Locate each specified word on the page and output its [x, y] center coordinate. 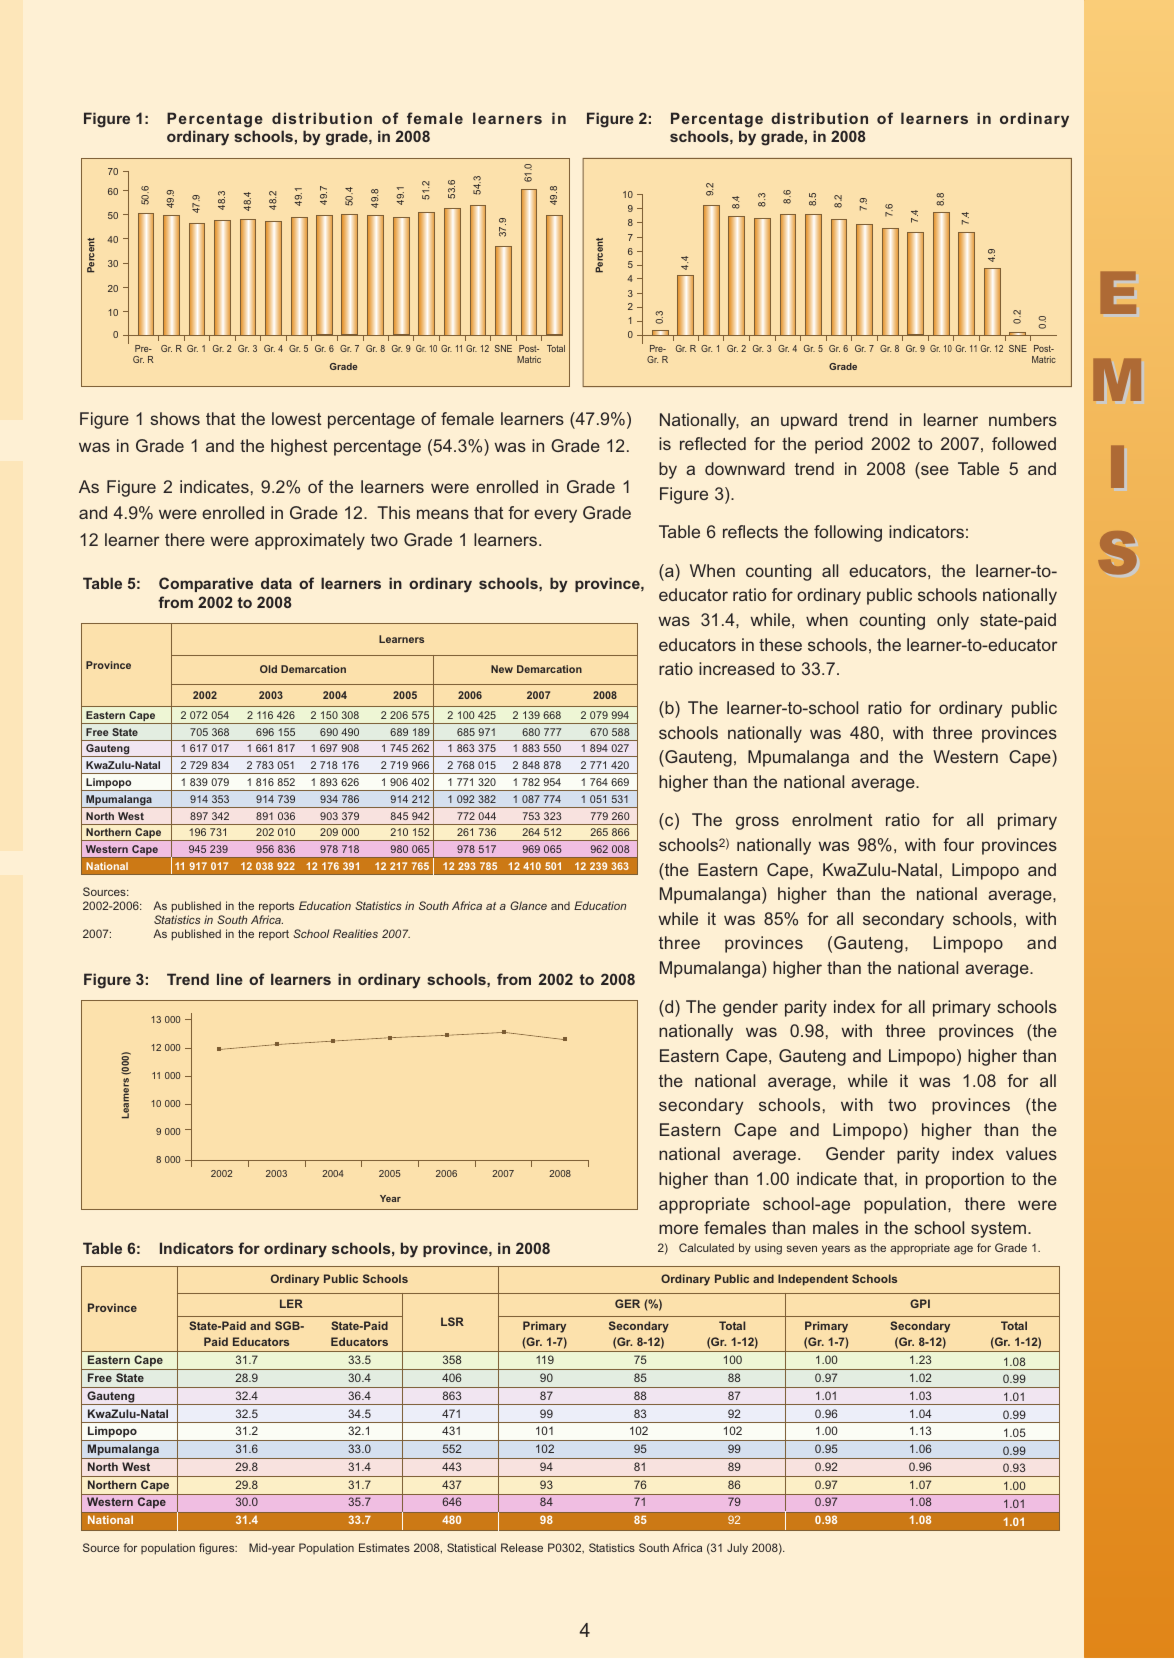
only [953, 621]
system [998, 1230]
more [678, 1229]
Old [268, 669]
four [958, 844]
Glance [528, 905]
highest [299, 447]
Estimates [384, 1547]
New [502, 669]
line [230, 979]
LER [291, 1303]
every [555, 516]
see [935, 470]
